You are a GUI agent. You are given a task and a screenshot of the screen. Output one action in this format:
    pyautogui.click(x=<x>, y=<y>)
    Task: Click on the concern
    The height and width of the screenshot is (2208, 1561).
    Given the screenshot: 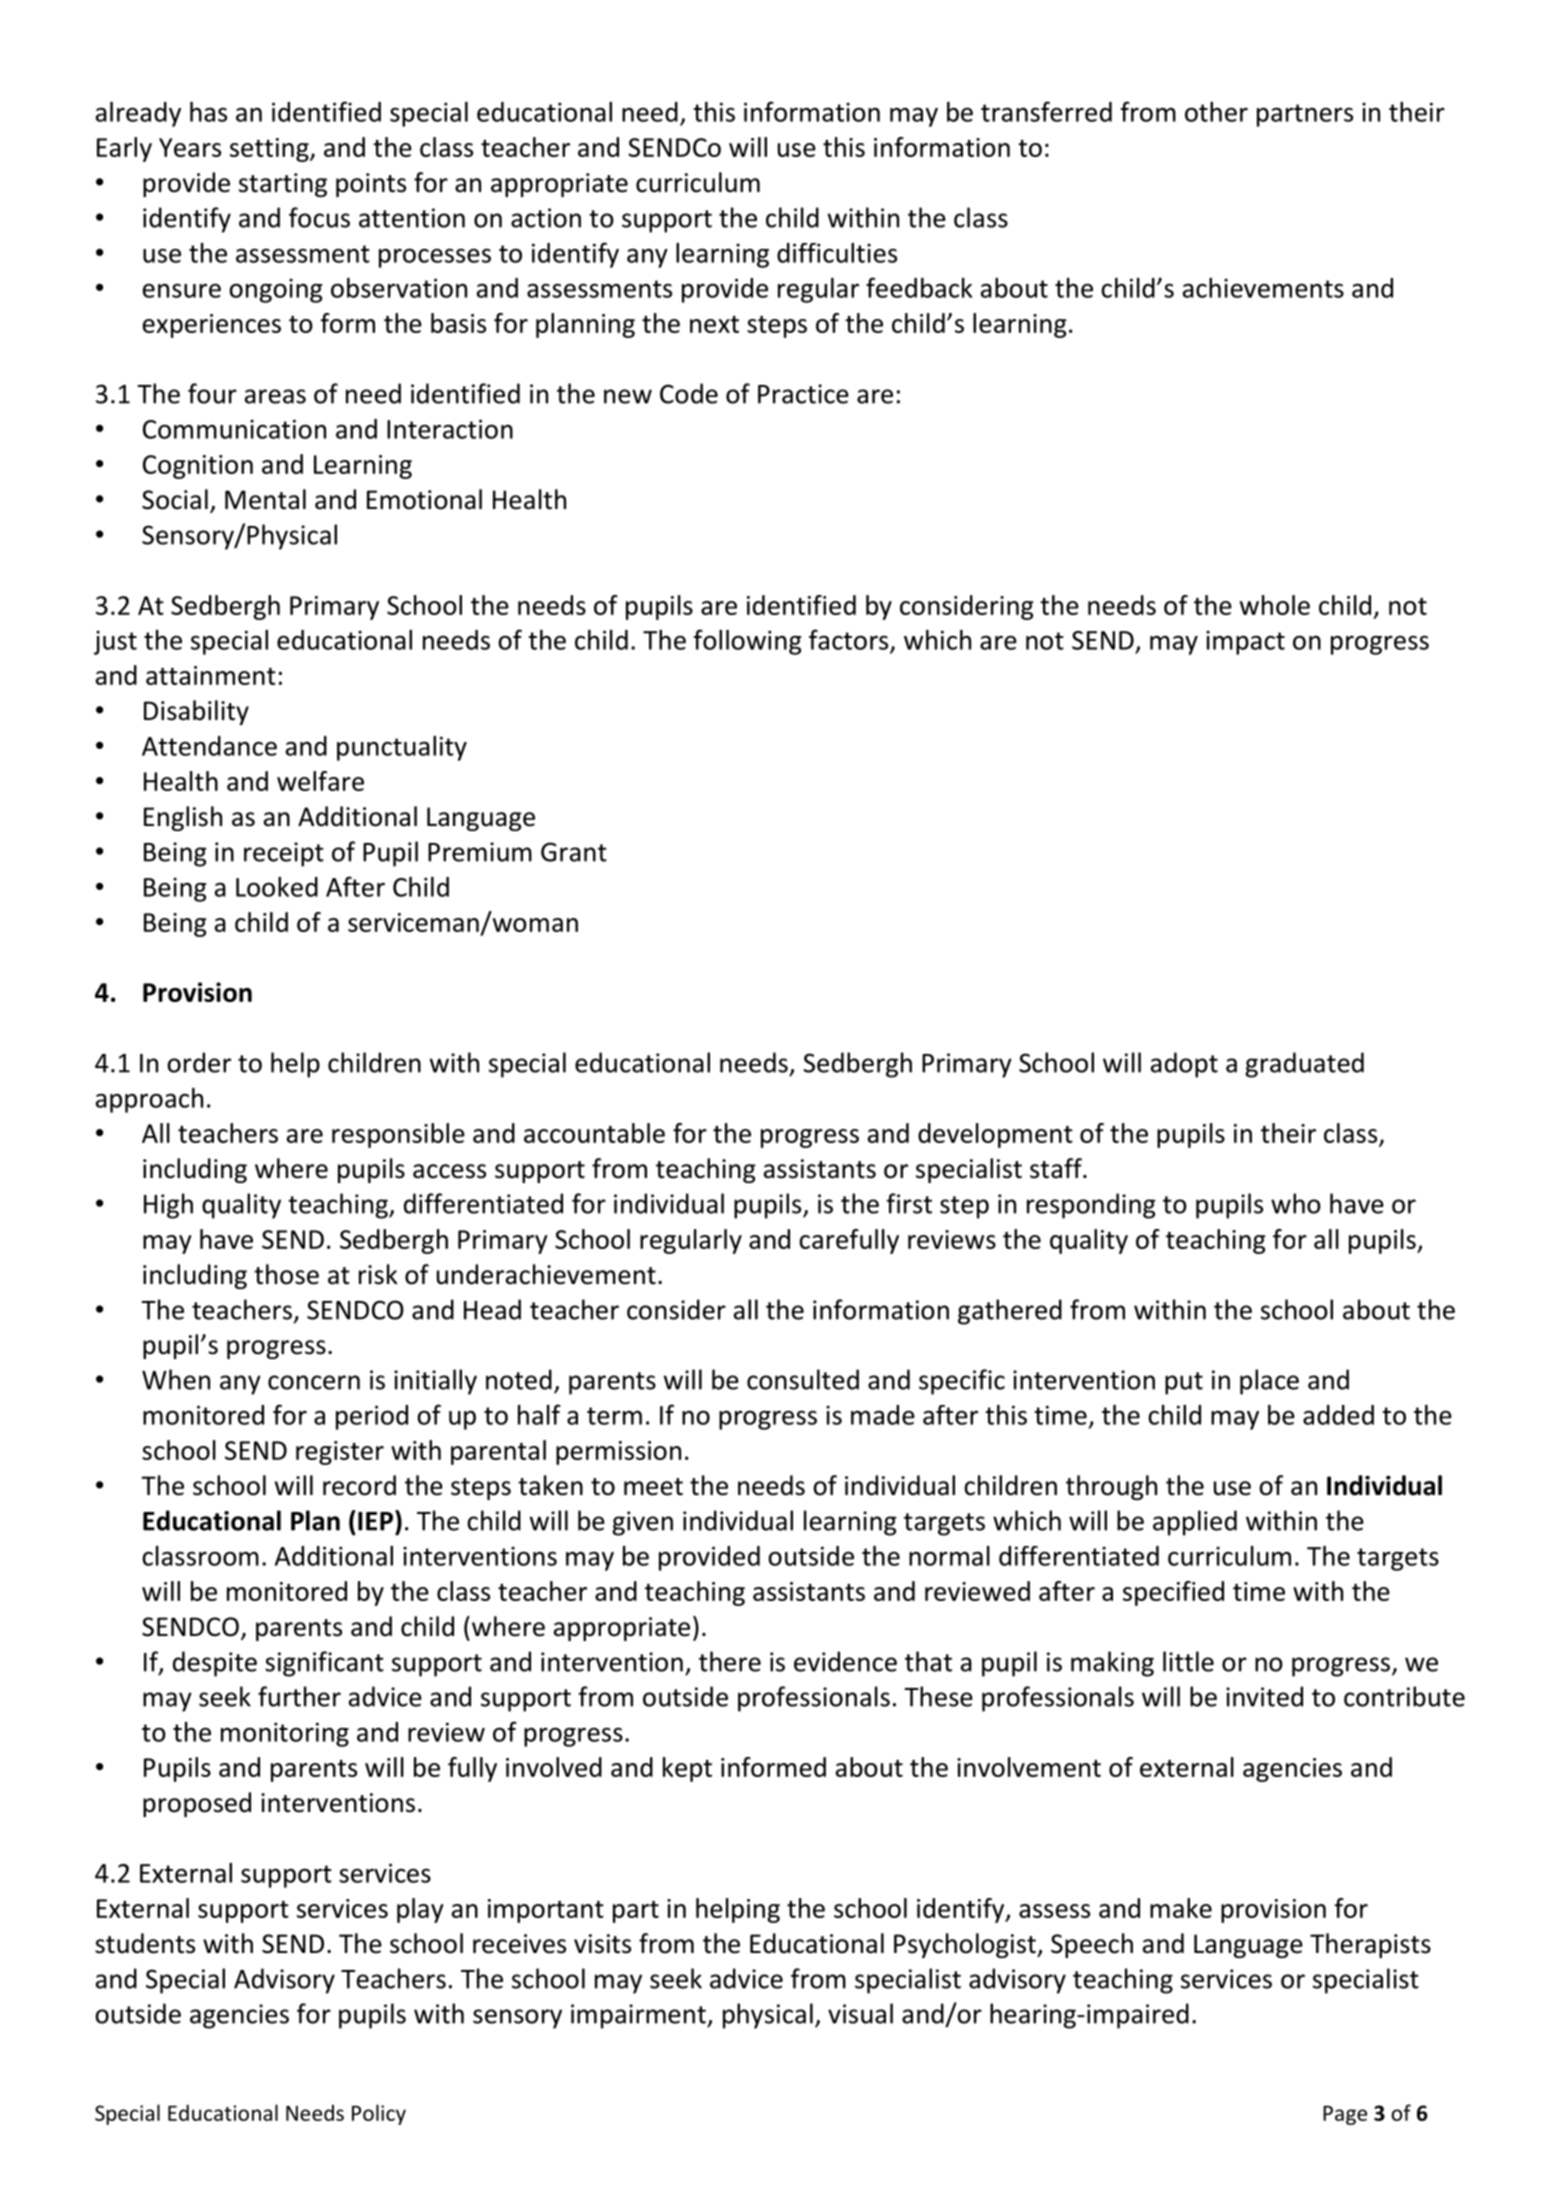 What is the action you would take?
    pyautogui.click(x=314, y=1382)
